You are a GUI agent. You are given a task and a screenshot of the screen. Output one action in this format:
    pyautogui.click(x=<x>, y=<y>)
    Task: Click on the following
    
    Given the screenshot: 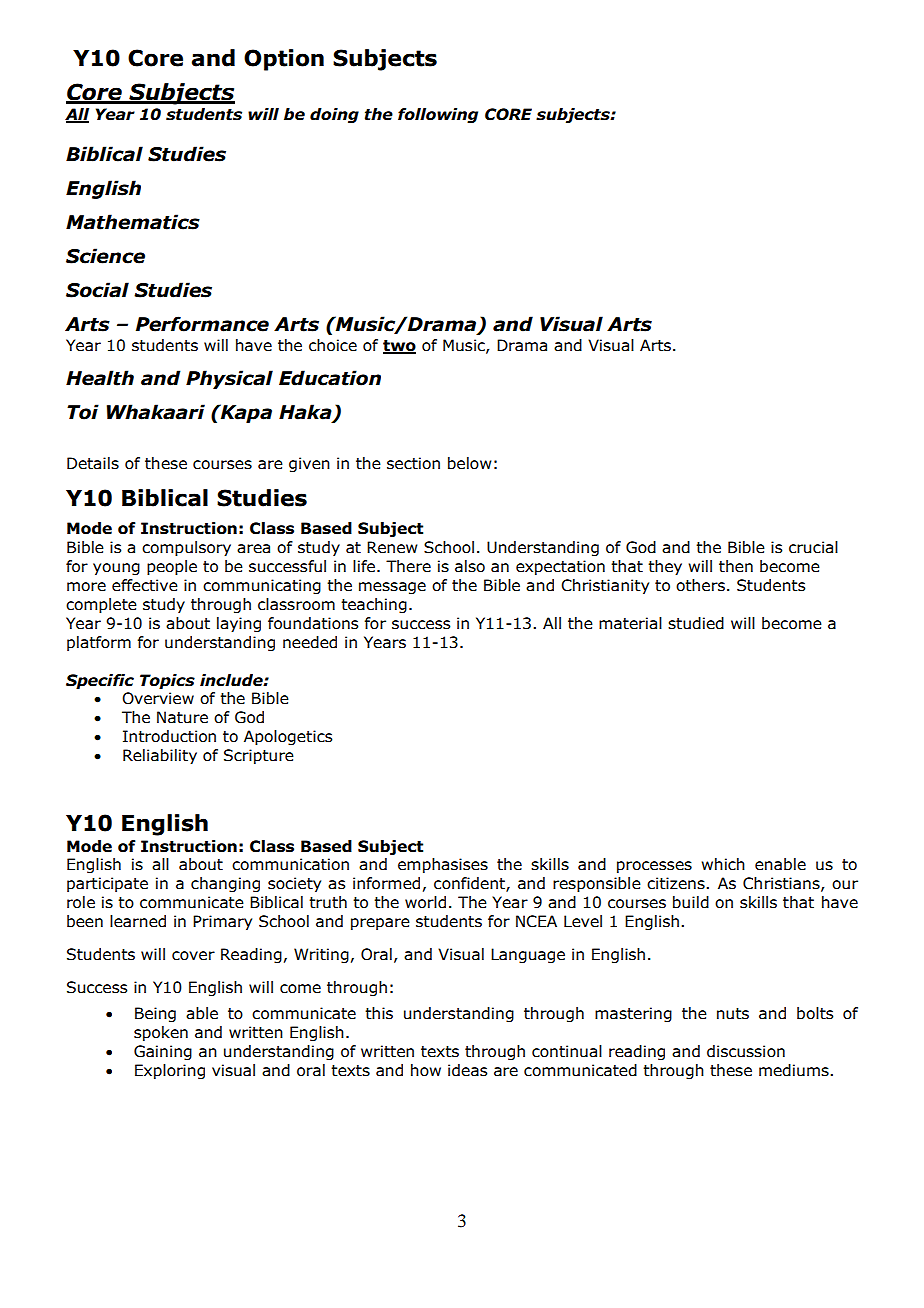 What is the action you would take?
    pyautogui.click(x=438, y=115)
